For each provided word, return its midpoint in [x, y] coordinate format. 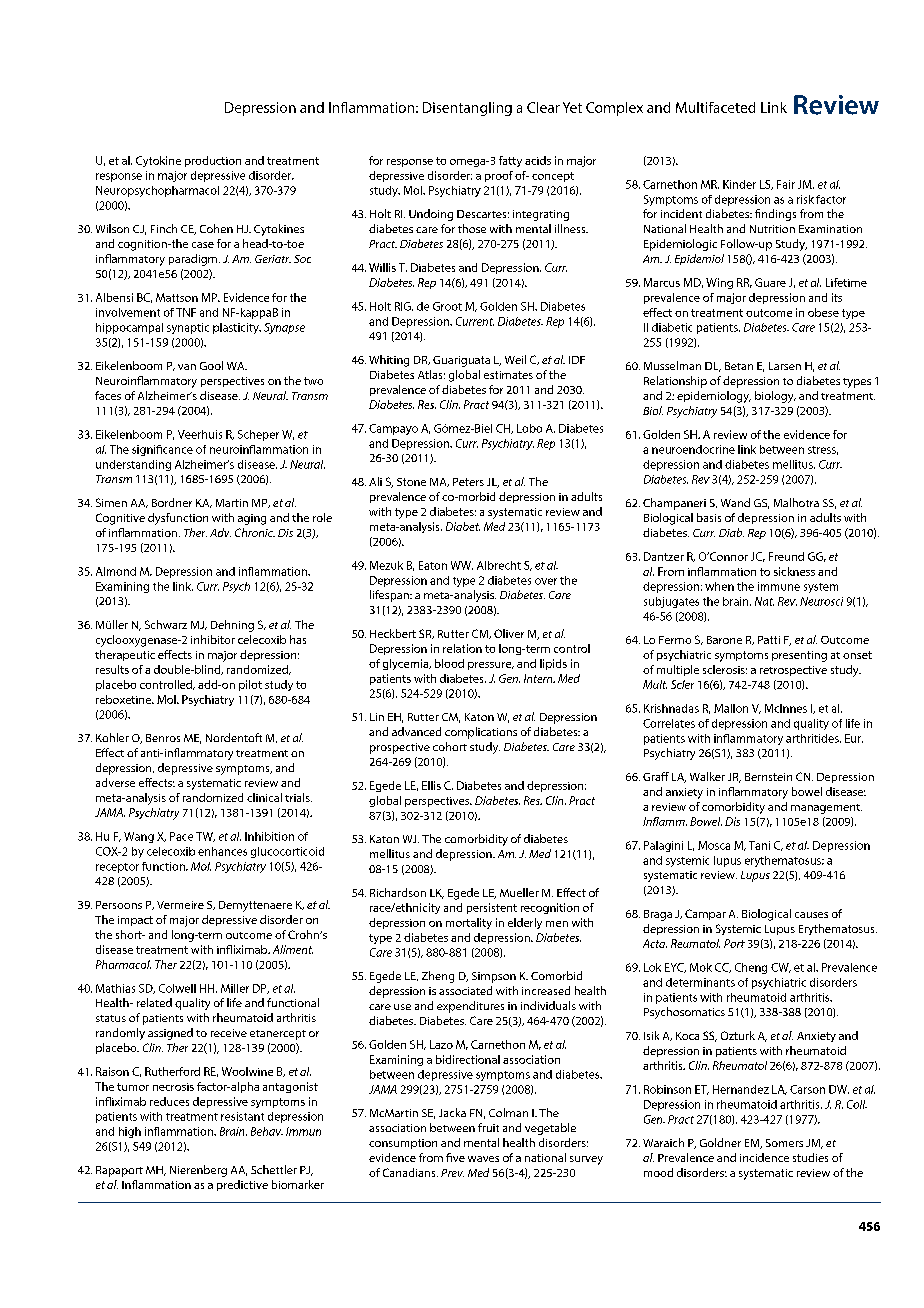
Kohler [112, 737]
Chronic [255, 532]
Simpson [494, 977]
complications [481, 733]
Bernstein [768, 777]
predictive [242, 1185]
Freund [786, 556]
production [213, 161]
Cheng [751, 968]
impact [135, 921]
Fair [786, 184]
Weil [515, 359]
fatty [510, 161]
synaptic [188, 328]
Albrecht [499, 565]
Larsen [785, 366]
